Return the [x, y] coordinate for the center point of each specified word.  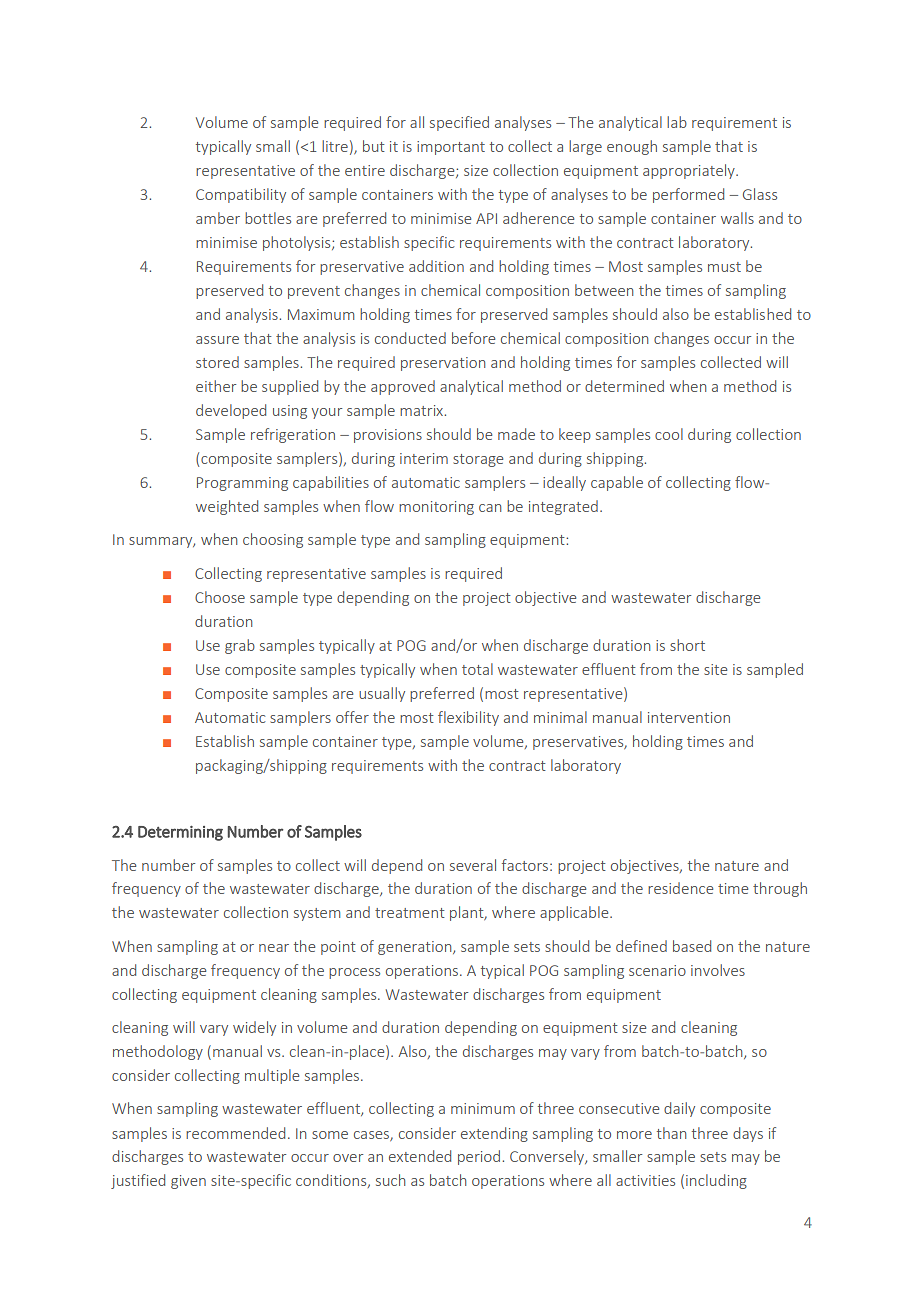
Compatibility [241, 195]
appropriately [690, 171]
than [671, 1133]
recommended [235, 1133]
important [451, 148]
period [479, 1157]
